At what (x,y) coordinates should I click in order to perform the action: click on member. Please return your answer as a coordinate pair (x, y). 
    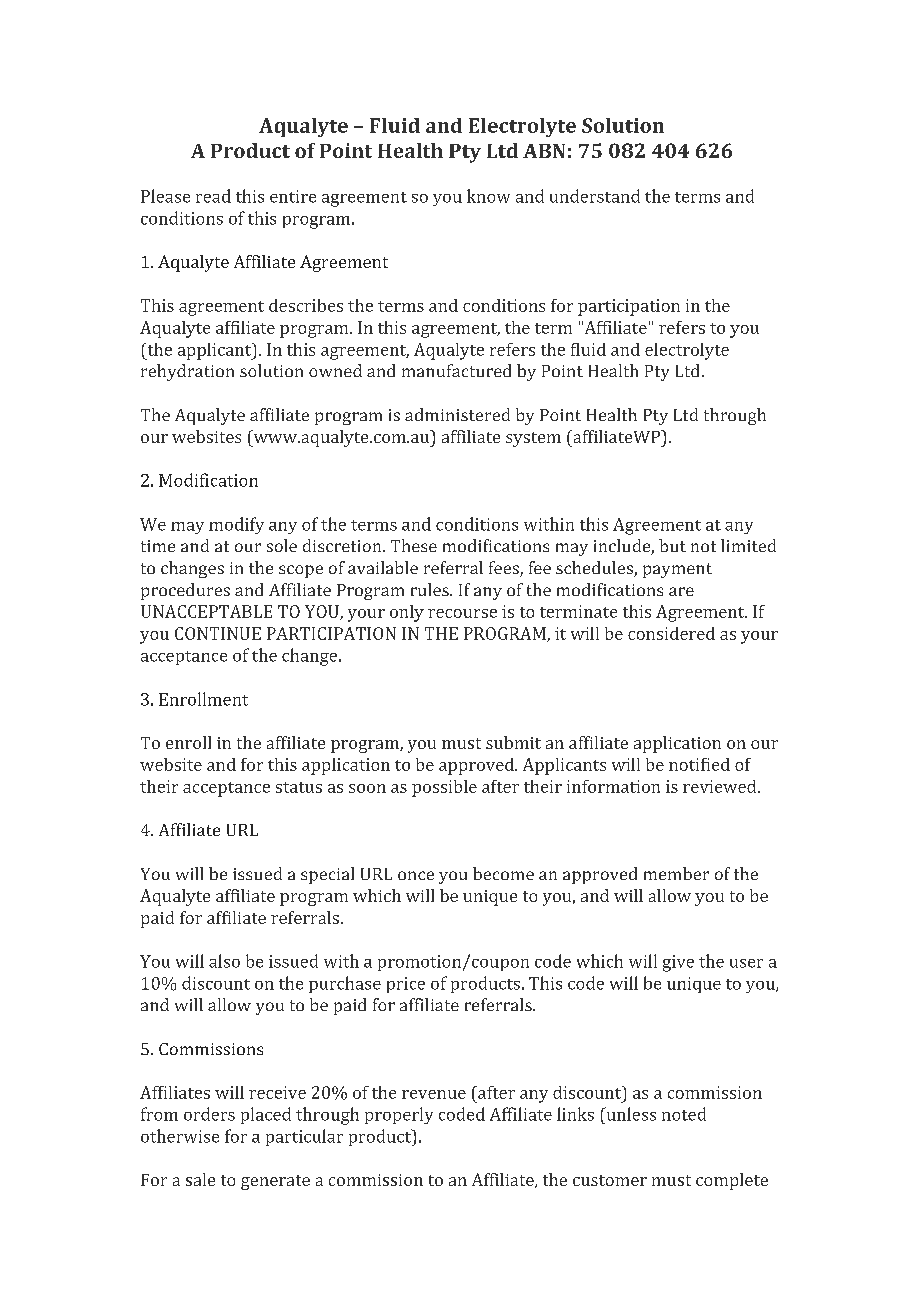
    Looking at the image, I should click on (676, 873).
